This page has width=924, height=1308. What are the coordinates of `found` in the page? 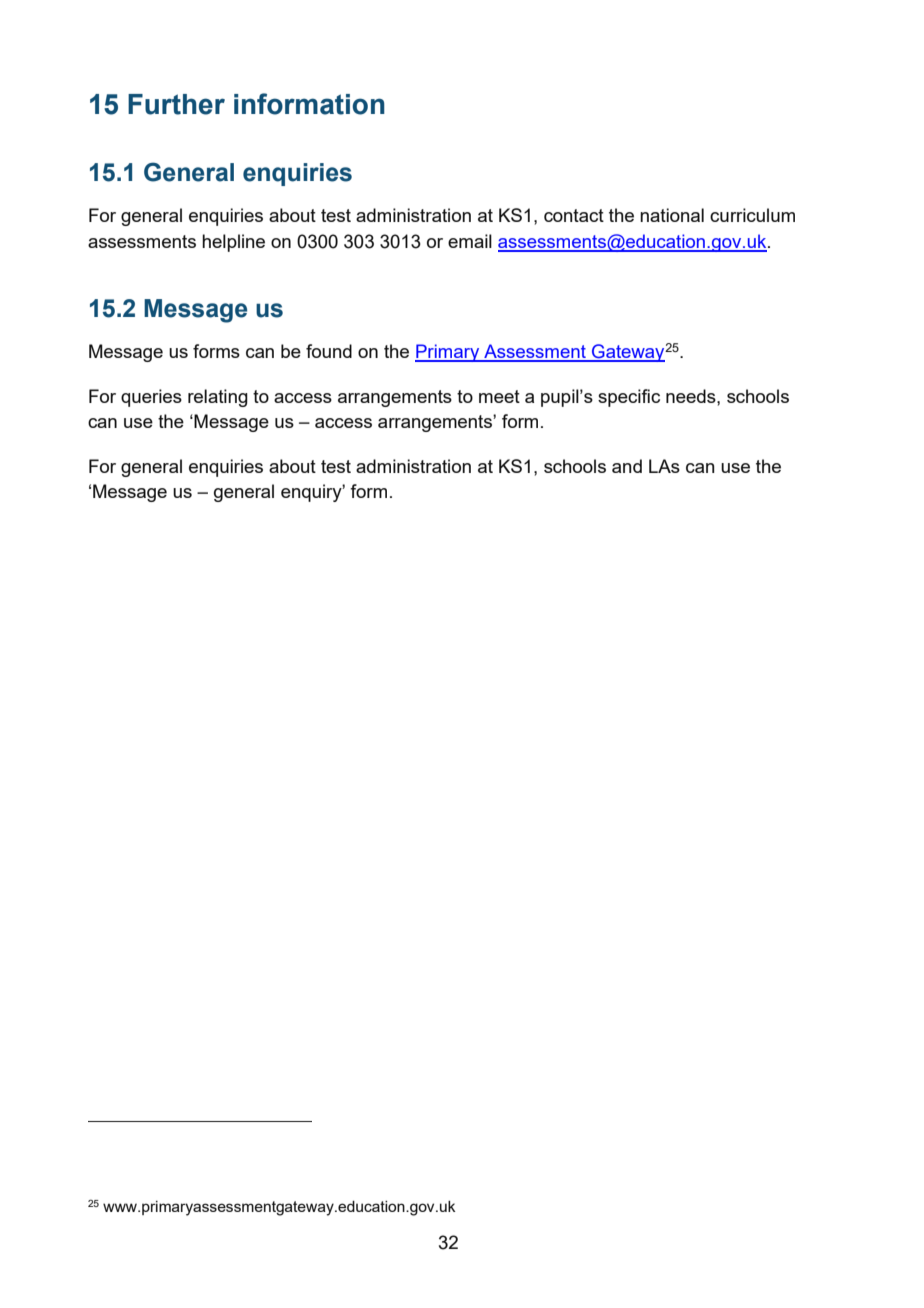 It's located at (329, 351).
